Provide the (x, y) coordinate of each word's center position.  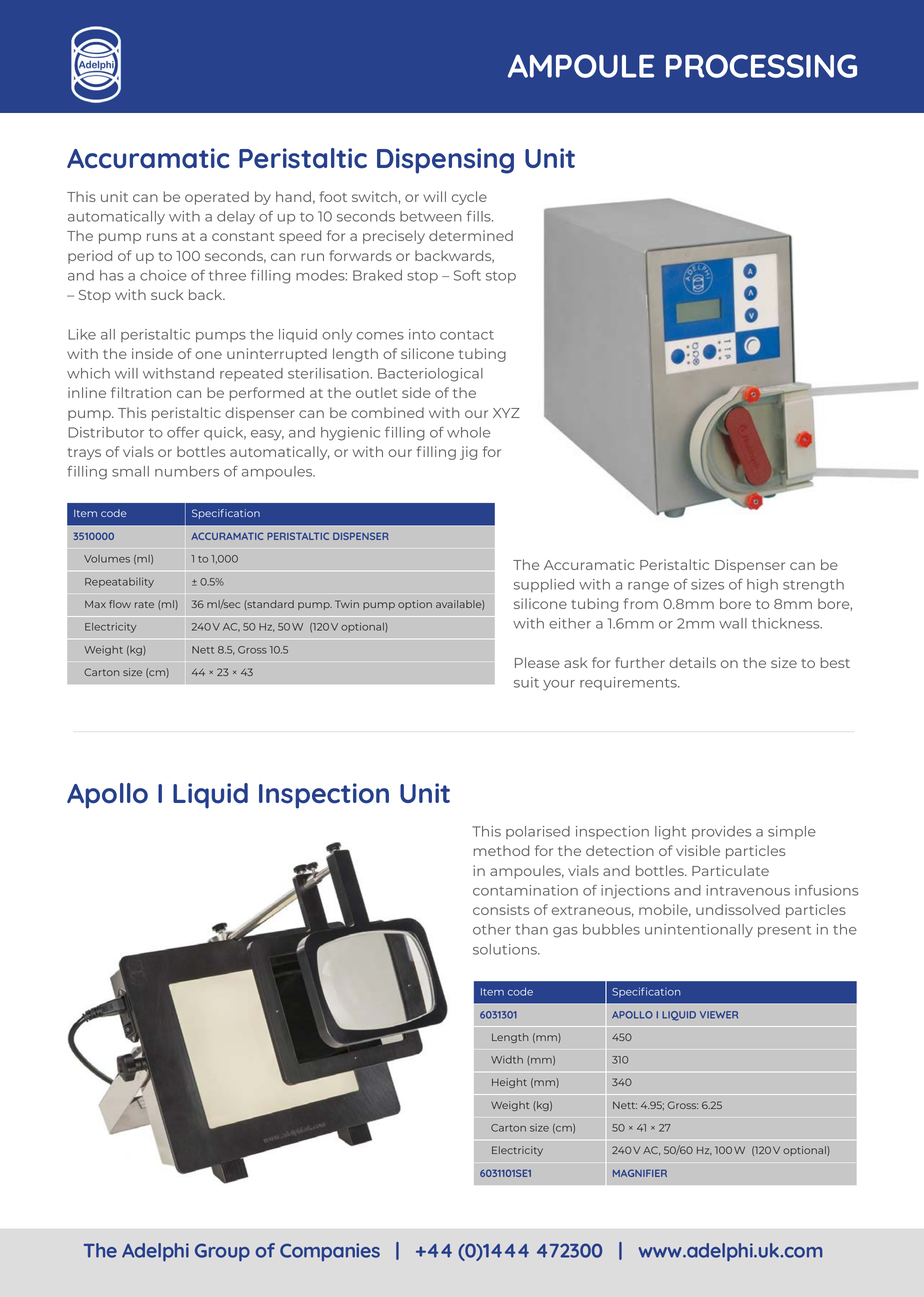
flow (120, 604)
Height (509, 1083)
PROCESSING (761, 66)
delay (236, 218)
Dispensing (445, 161)
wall (733, 623)
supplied (544, 585)
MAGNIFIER (640, 1173)
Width (507, 1060)
